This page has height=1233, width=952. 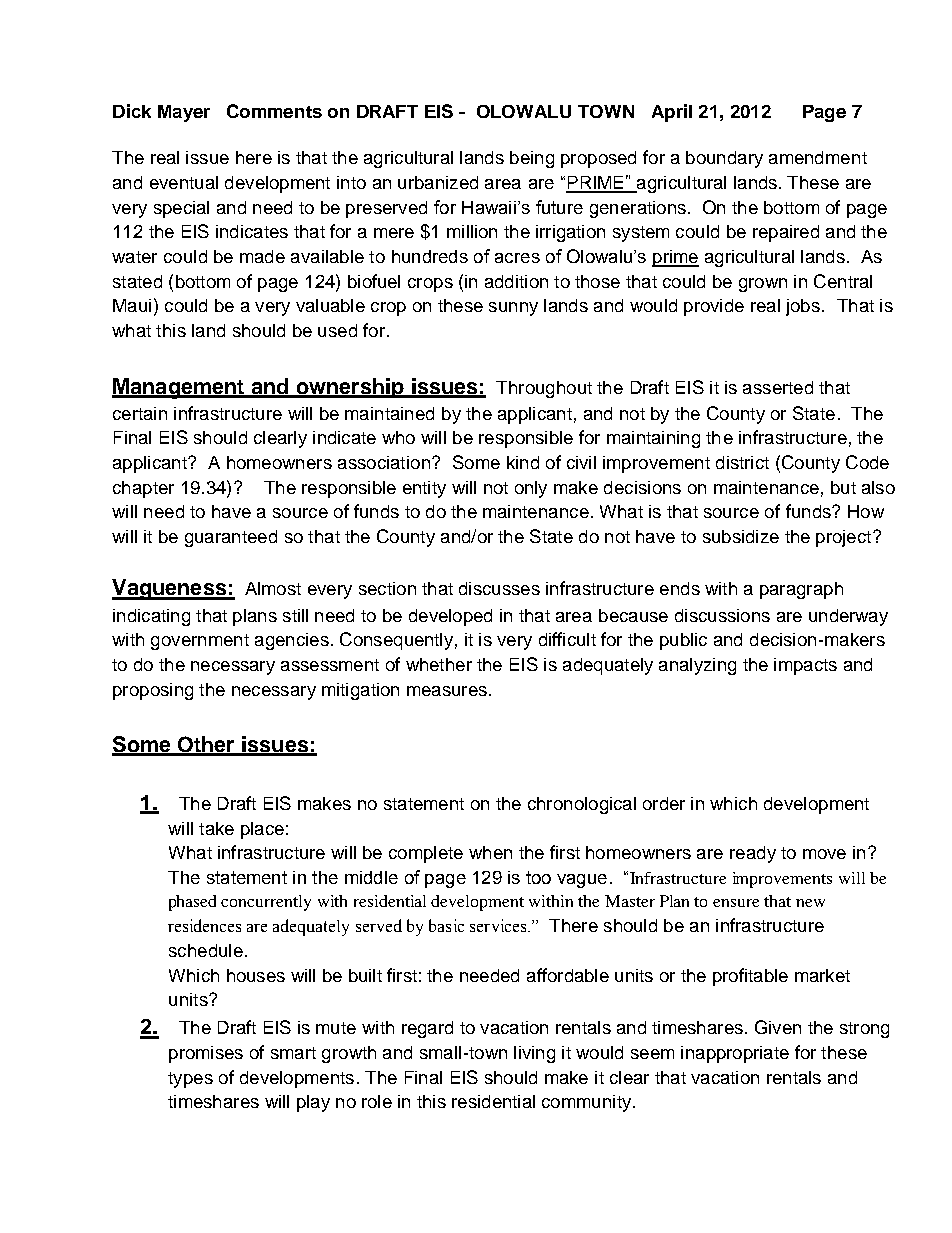 I want to click on Mayer, so click(x=184, y=113).
